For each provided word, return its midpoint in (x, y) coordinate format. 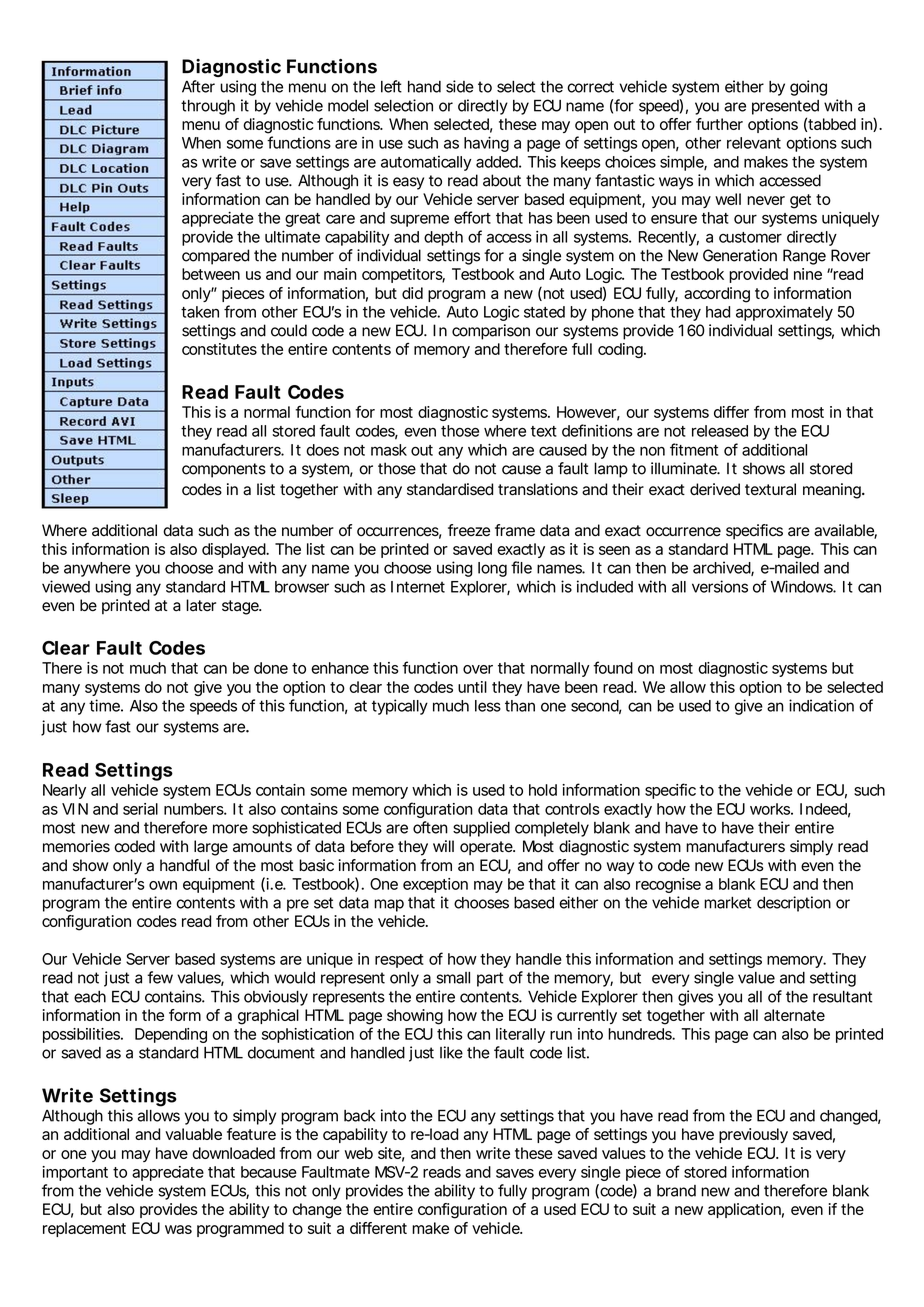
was (178, 1229)
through (208, 107)
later (201, 605)
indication (821, 705)
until (472, 687)
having (486, 144)
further (719, 124)
